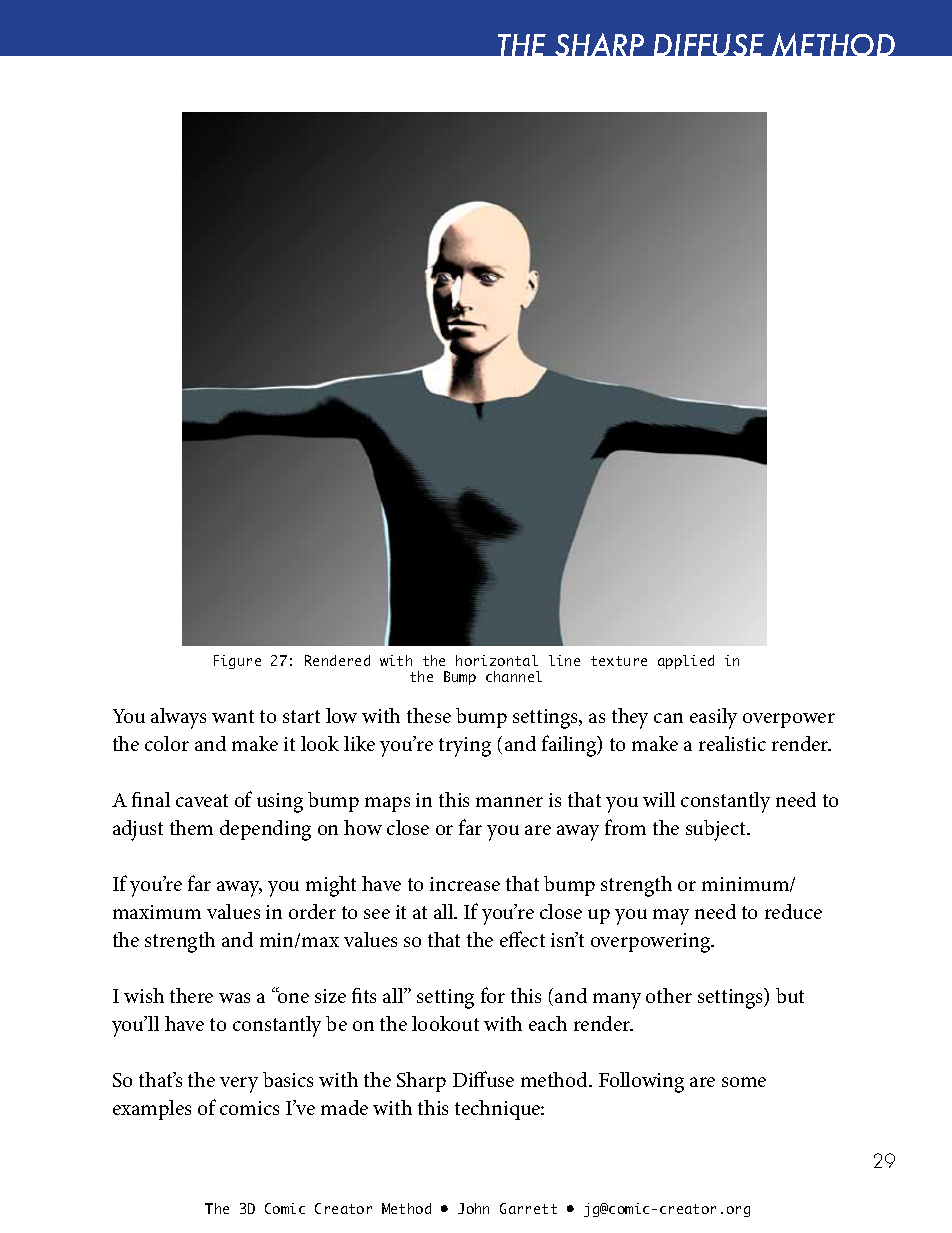  Describe the element at coordinates (152, 1110) in the screenshot. I see `examples` at that location.
